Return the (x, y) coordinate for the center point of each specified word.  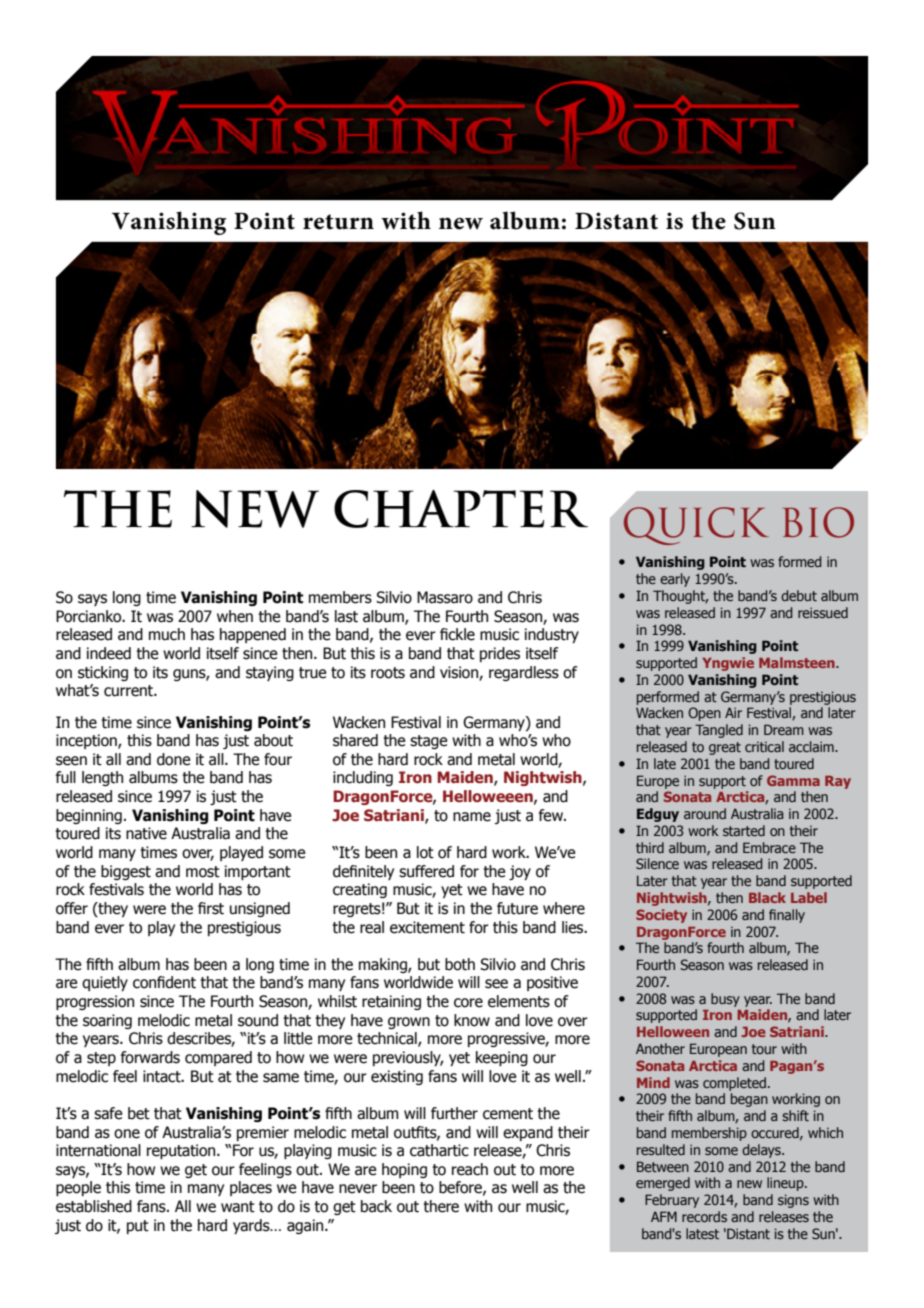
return (338, 222)
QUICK (695, 524)
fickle (457, 634)
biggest (126, 872)
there (441, 1206)
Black (767, 897)
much (167, 634)
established (94, 1206)
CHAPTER (461, 509)
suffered (426, 871)
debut (799, 595)
